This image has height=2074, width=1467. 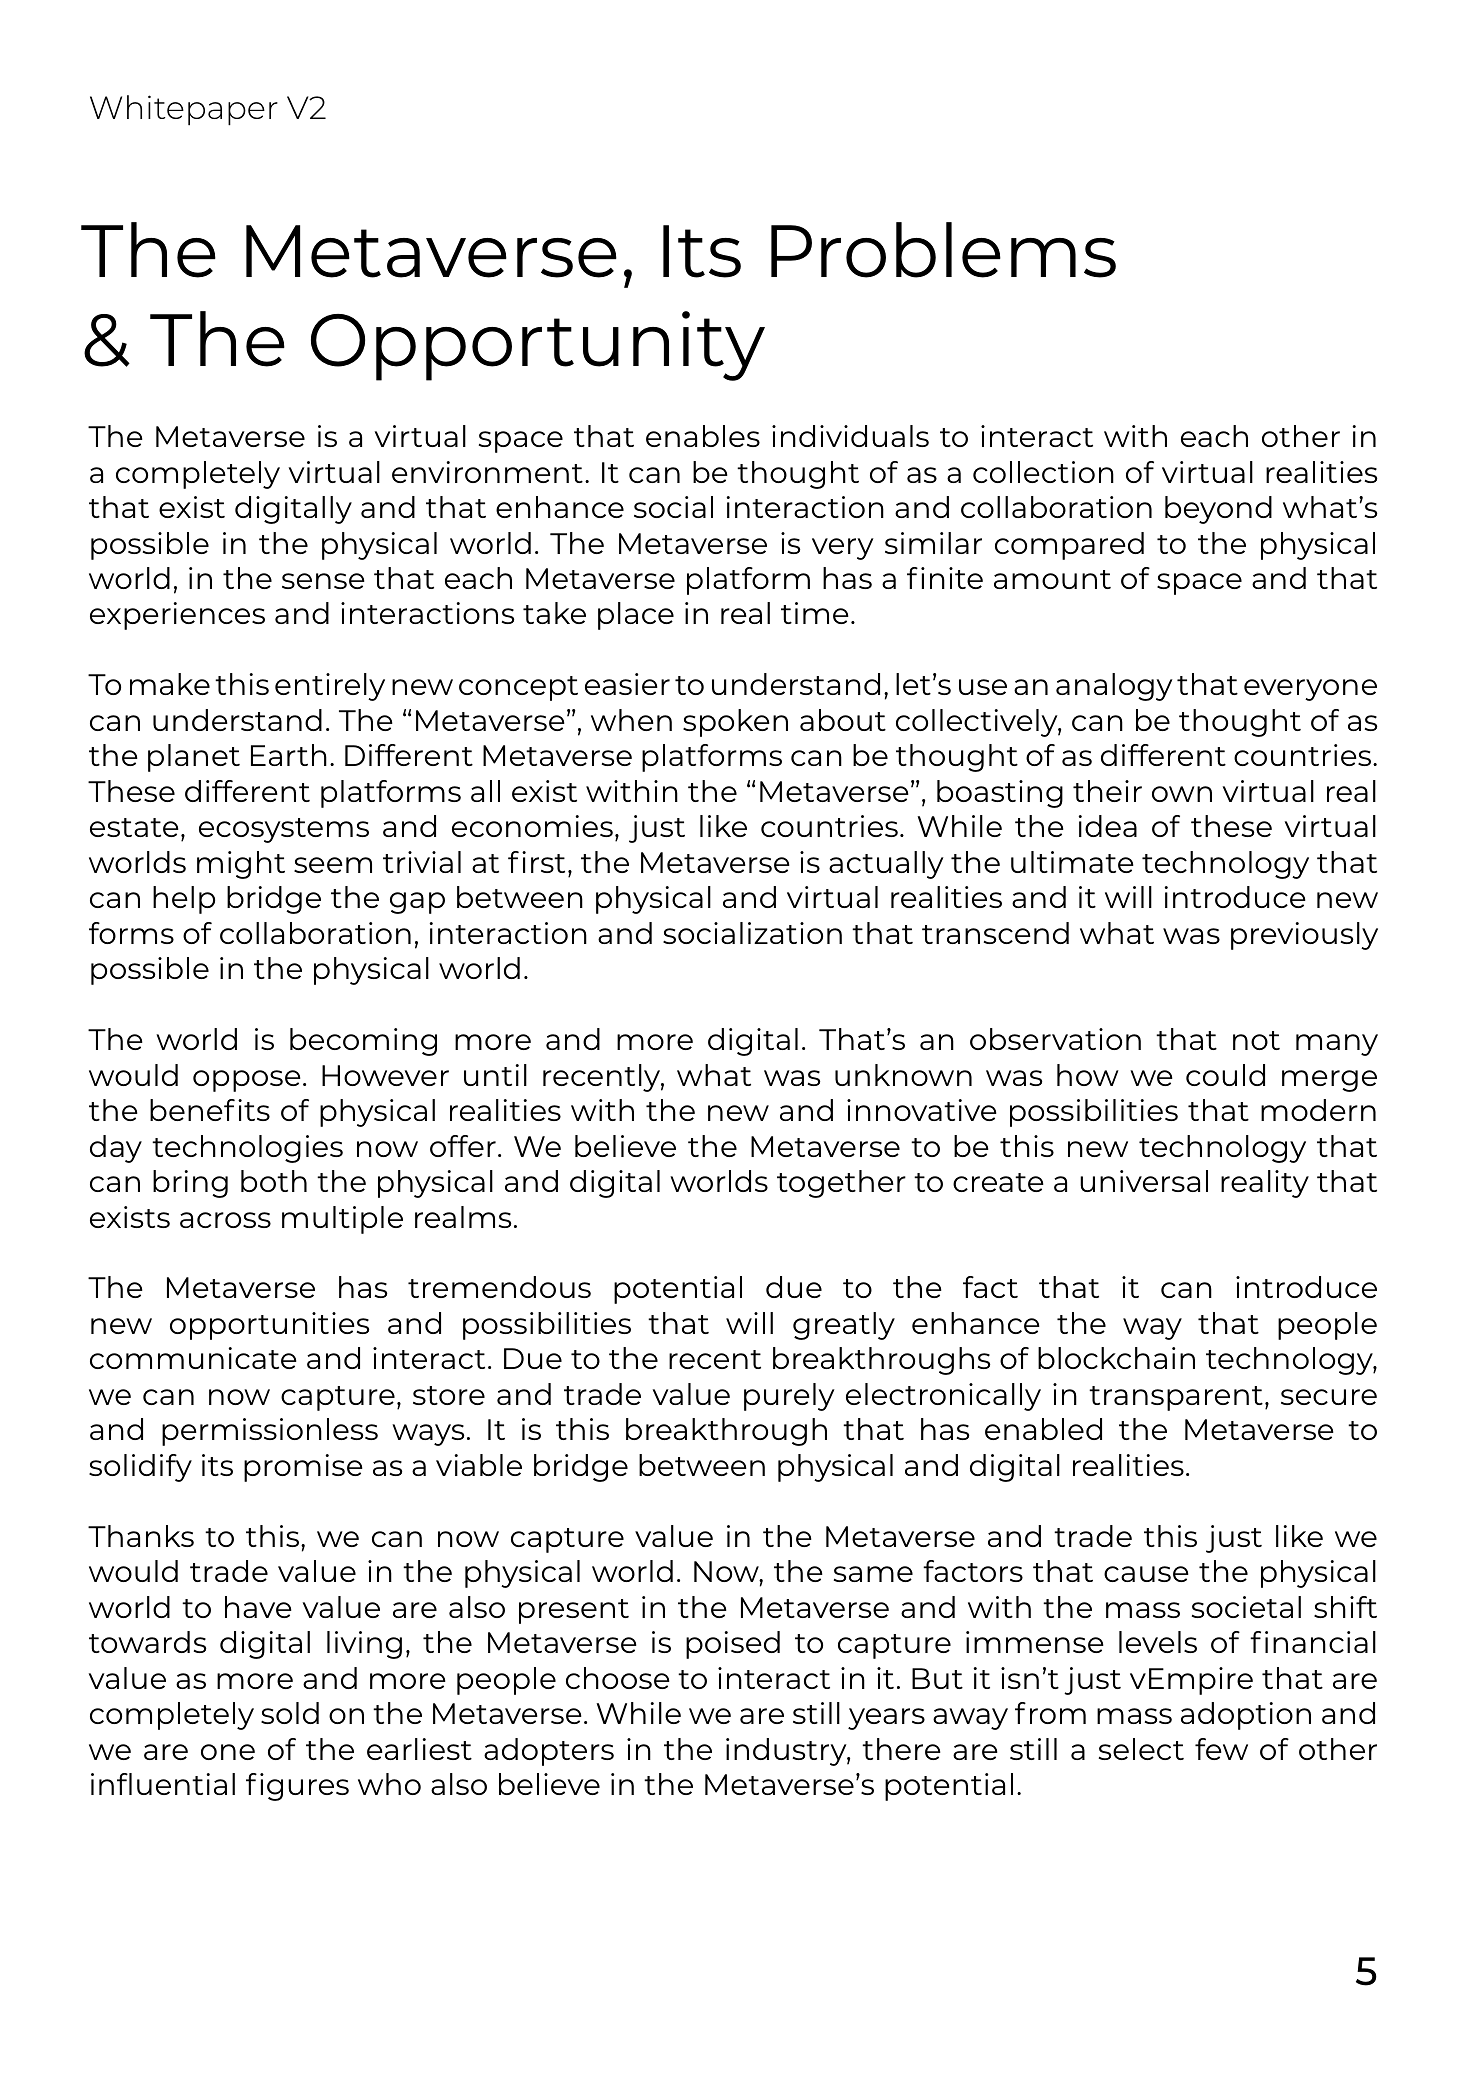 What do you see at coordinates (733, 1645) in the image?
I see `poised` at bounding box center [733, 1645].
